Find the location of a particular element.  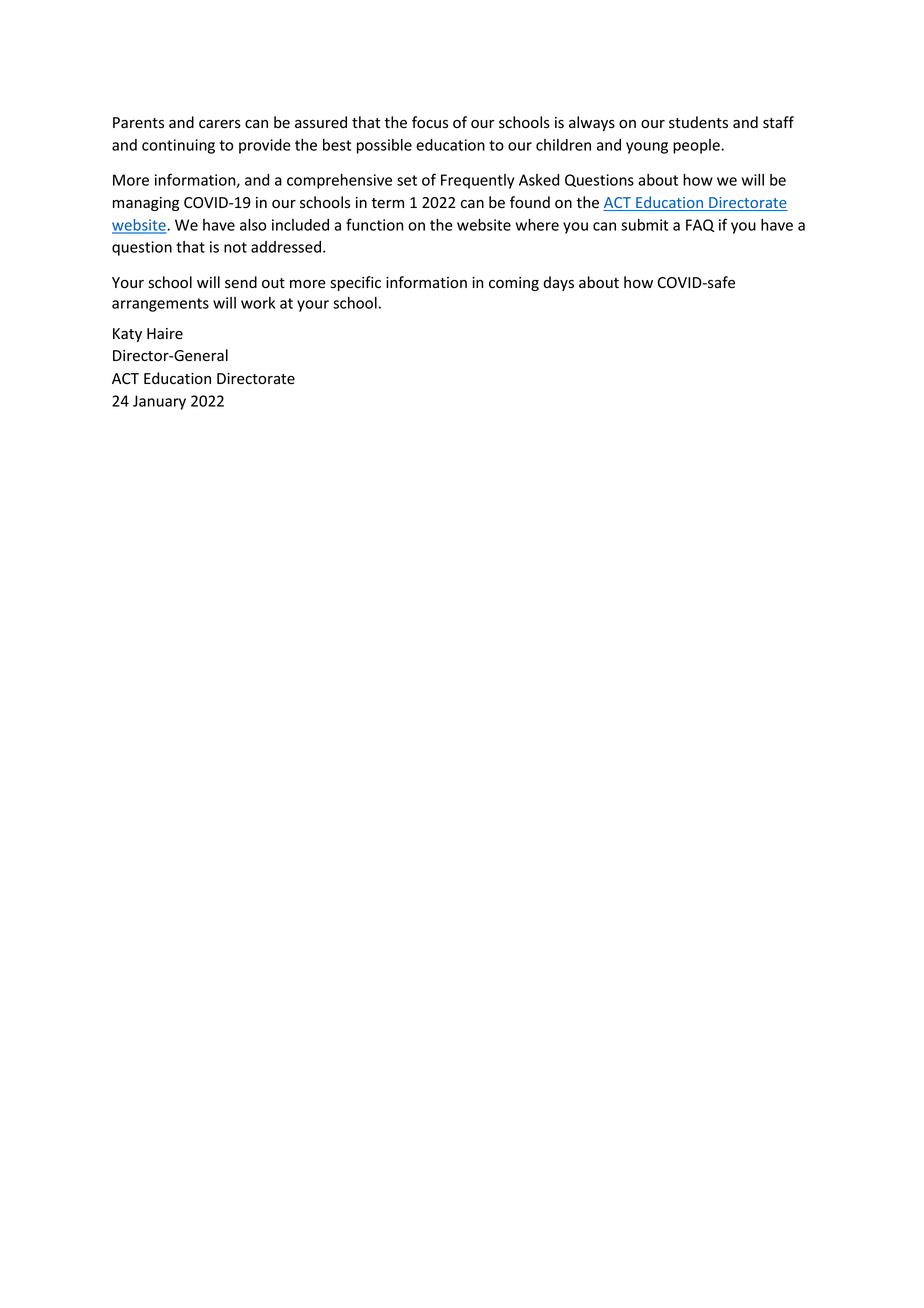

January is located at coordinates (159, 402).
